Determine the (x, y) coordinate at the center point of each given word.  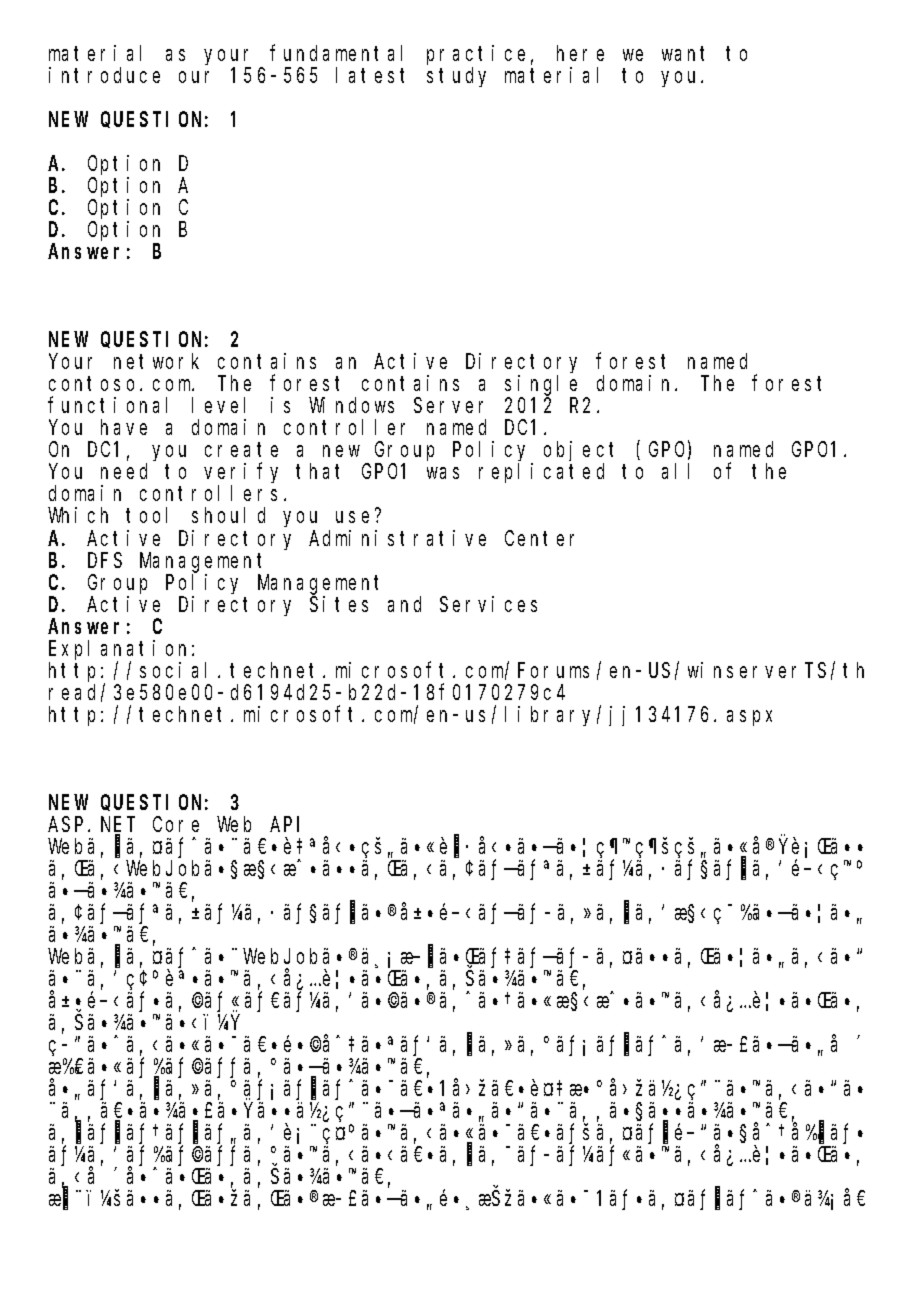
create (241, 450)
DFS (105, 560)
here (580, 53)
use (352, 517)
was (443, 473)
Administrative (397, 538)
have (124, 427)
